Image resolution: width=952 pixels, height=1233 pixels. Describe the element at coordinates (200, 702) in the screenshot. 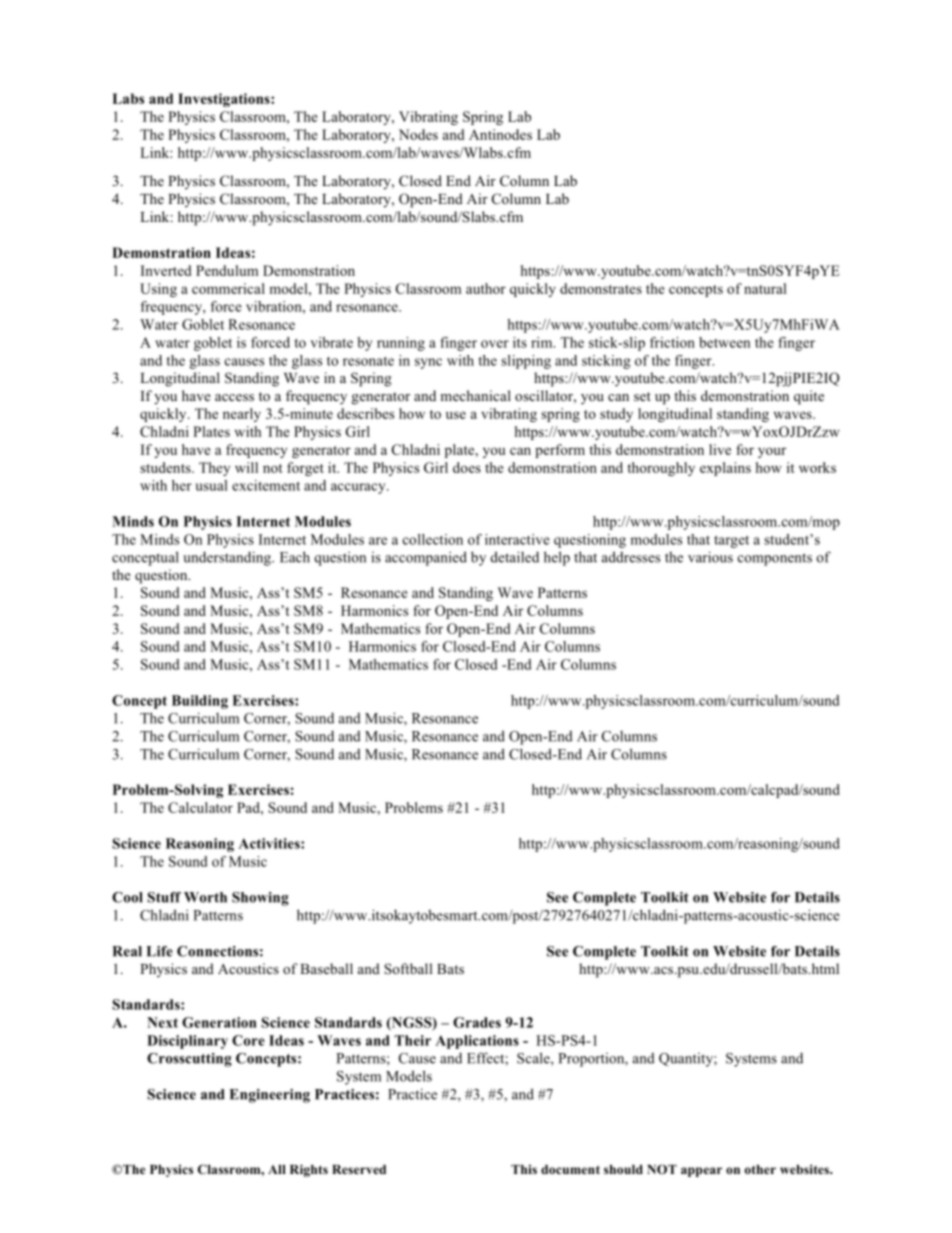

I see `Building` at that location.
